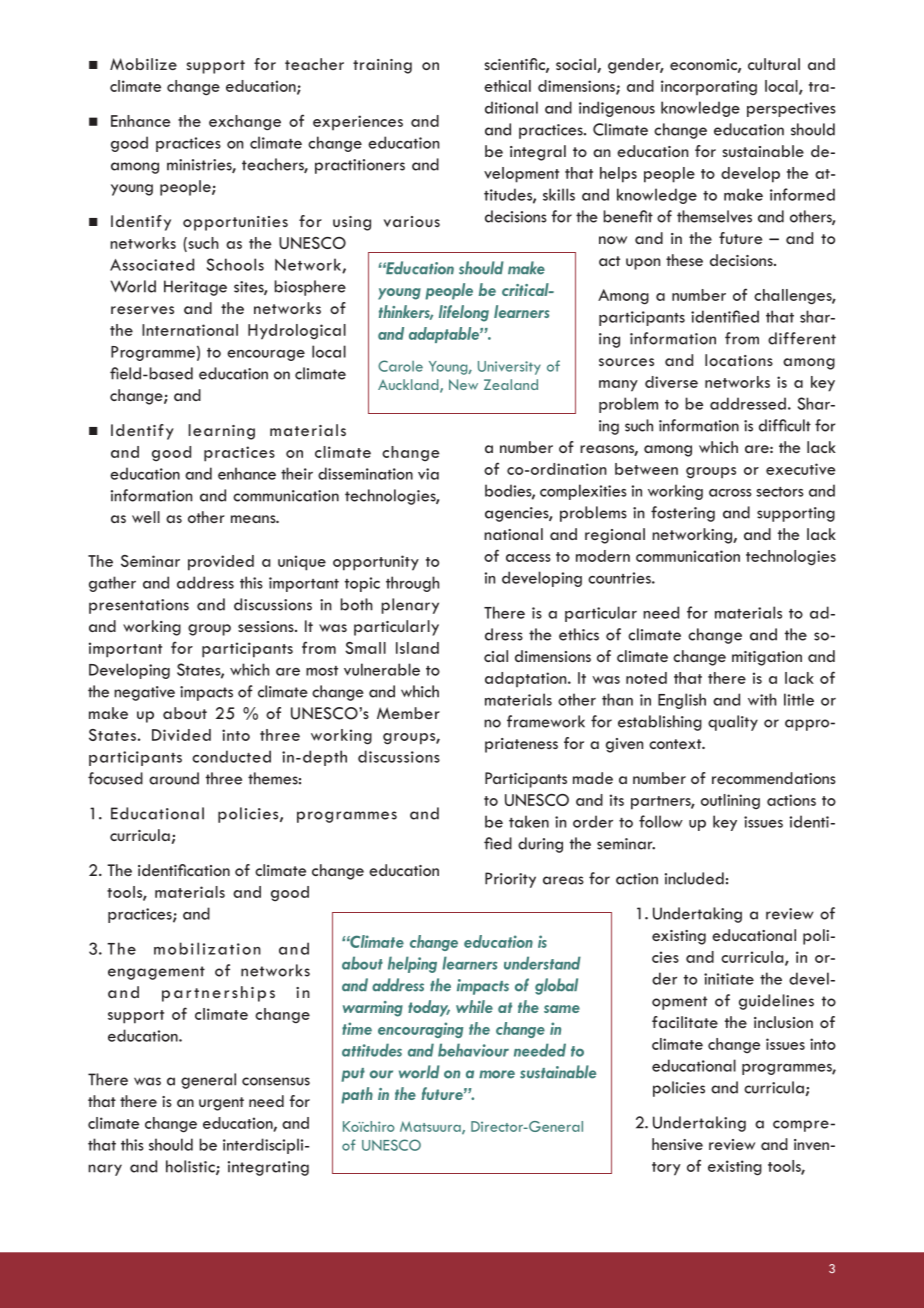 This image has height=1308, width=924. I want to click on opportunities, so click(235, 223).
